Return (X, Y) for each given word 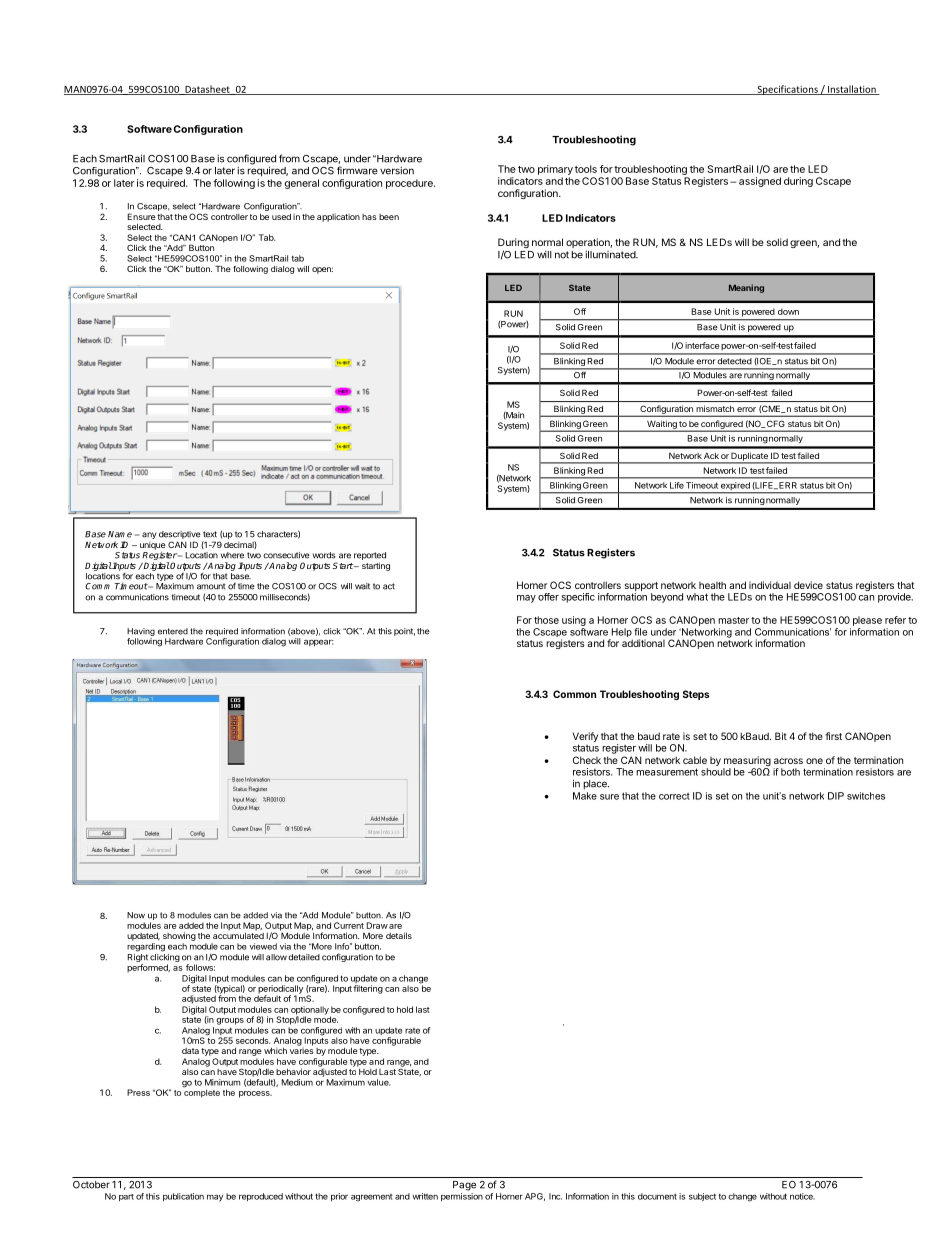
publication (183, 1197)
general (302, 184)
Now (136, 915)
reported (370, 557)
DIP (836, 796)
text (210, 534)
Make (585, 796)
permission (462, 1197)
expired (735, 487)
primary (555, 170)
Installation (852, 90)
